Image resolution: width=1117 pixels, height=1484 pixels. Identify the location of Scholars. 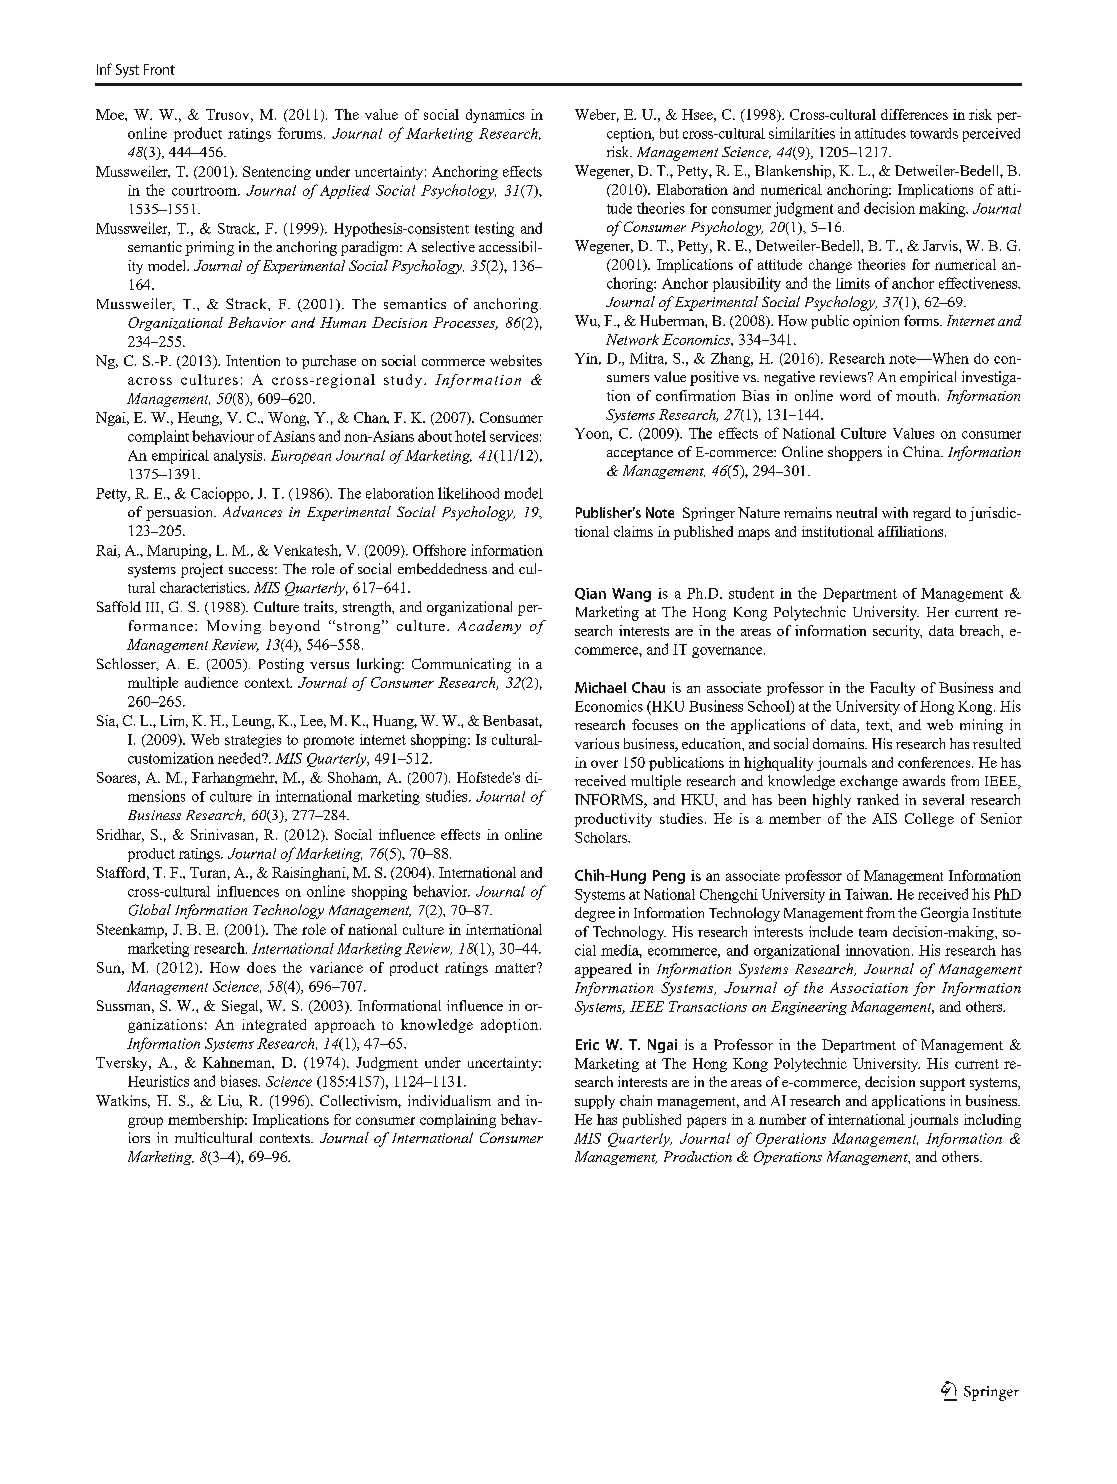
(602, 837).
